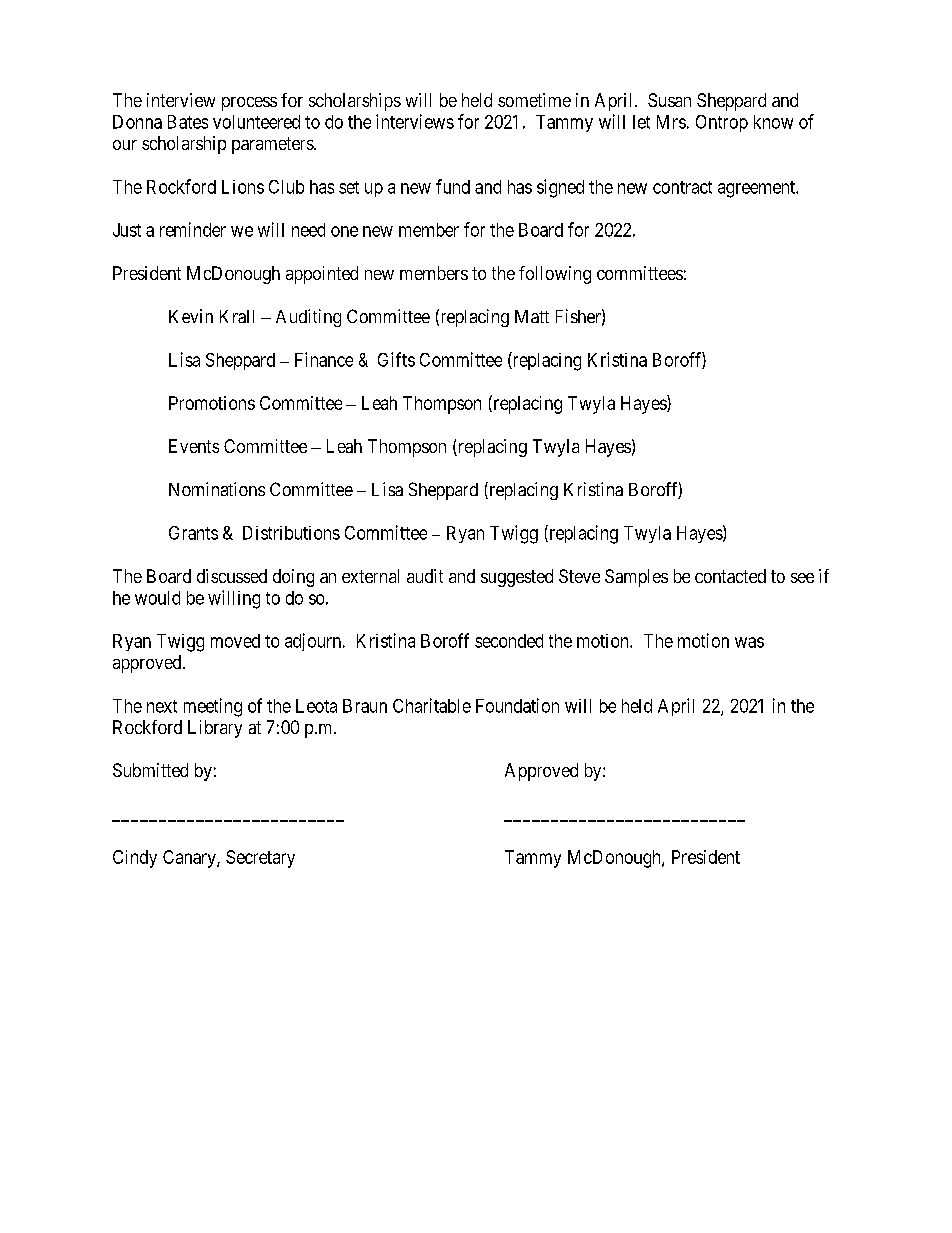  Describe the element at coordinates (730, 576) in the screenshot. I see `contacted` at that location.
